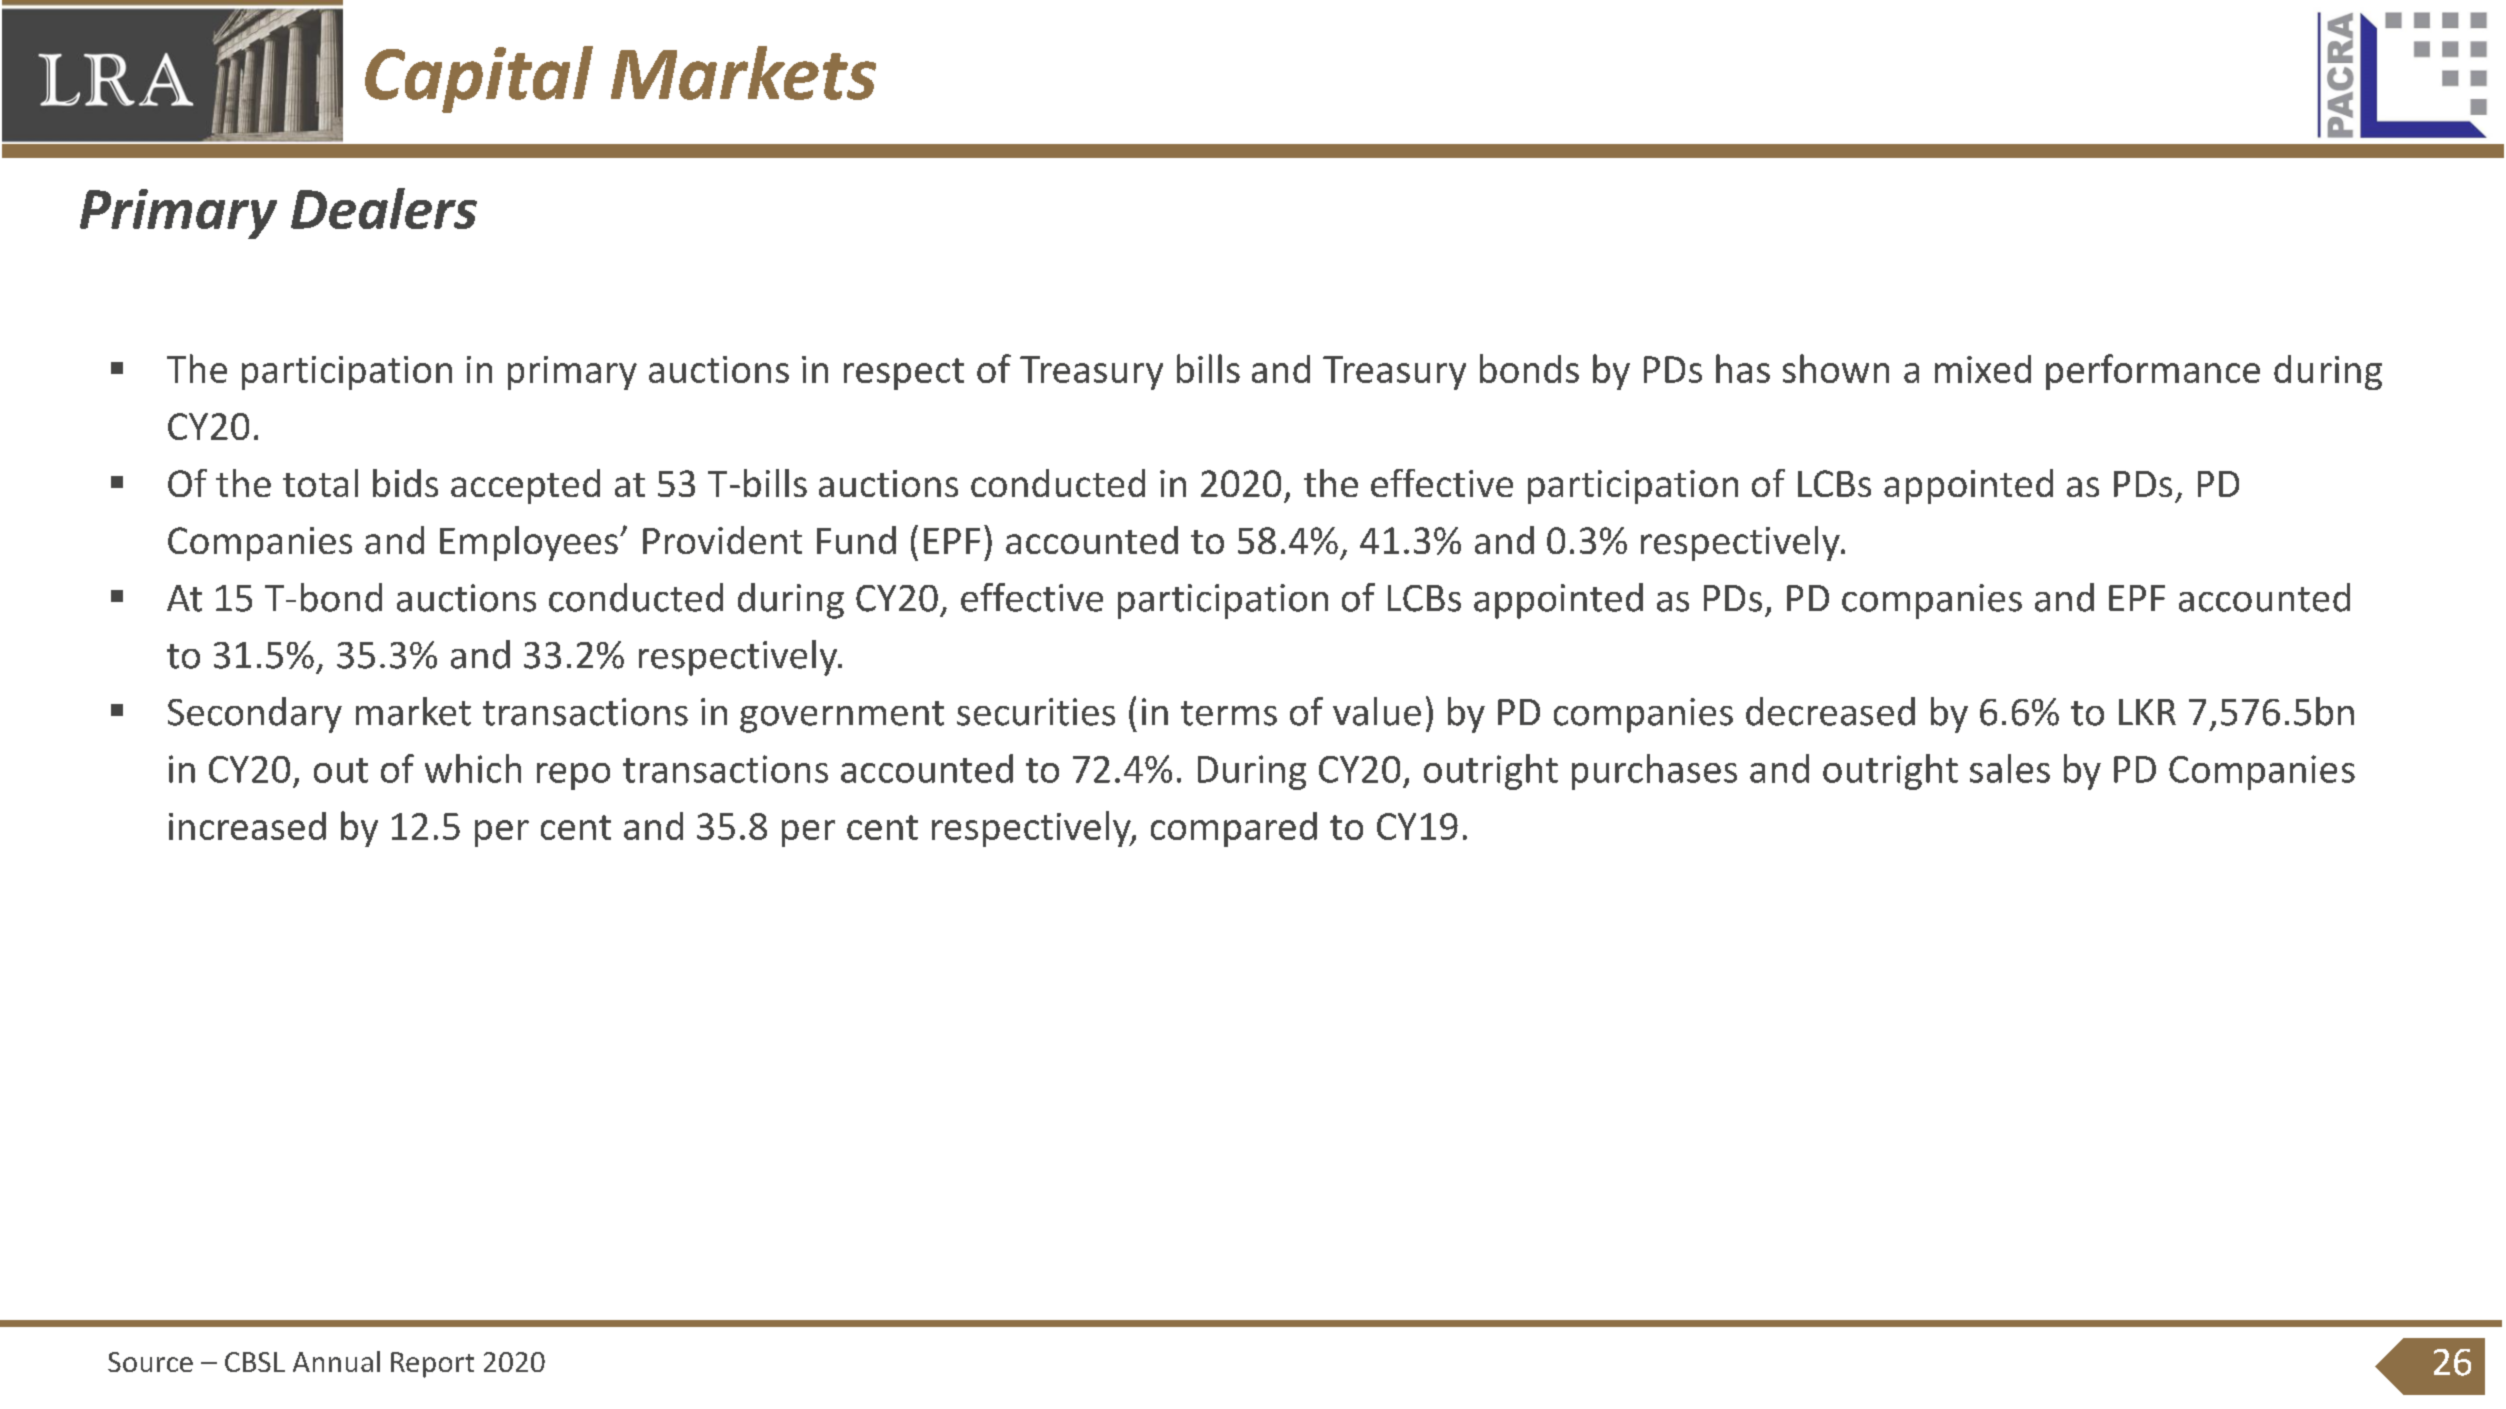 The height and width of the page is (1409, 2506). What do you see at coordinates (150, 1362) in the page?
I see `Source` at bounding box center [150, 1362].
